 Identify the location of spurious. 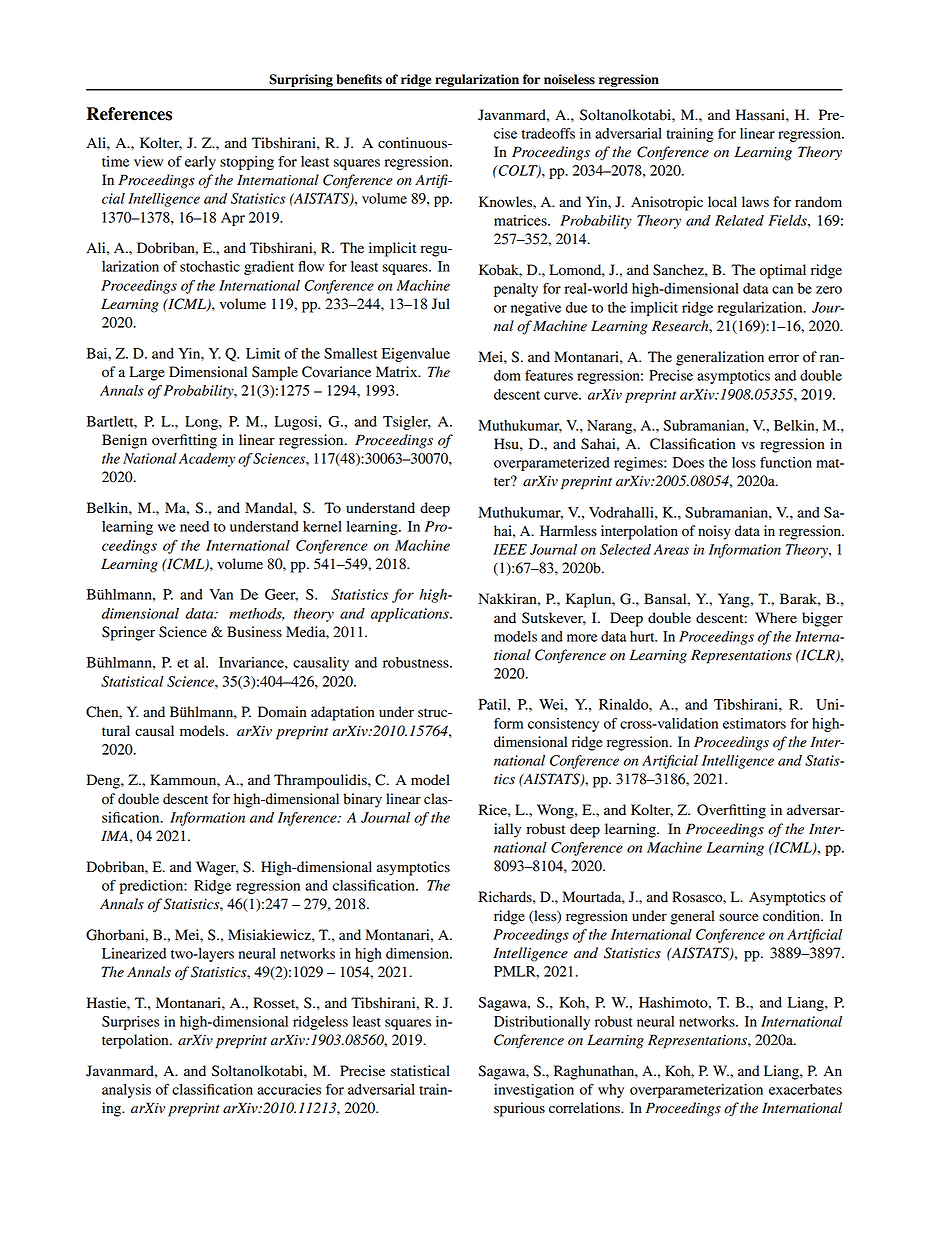
(519, 1109).
